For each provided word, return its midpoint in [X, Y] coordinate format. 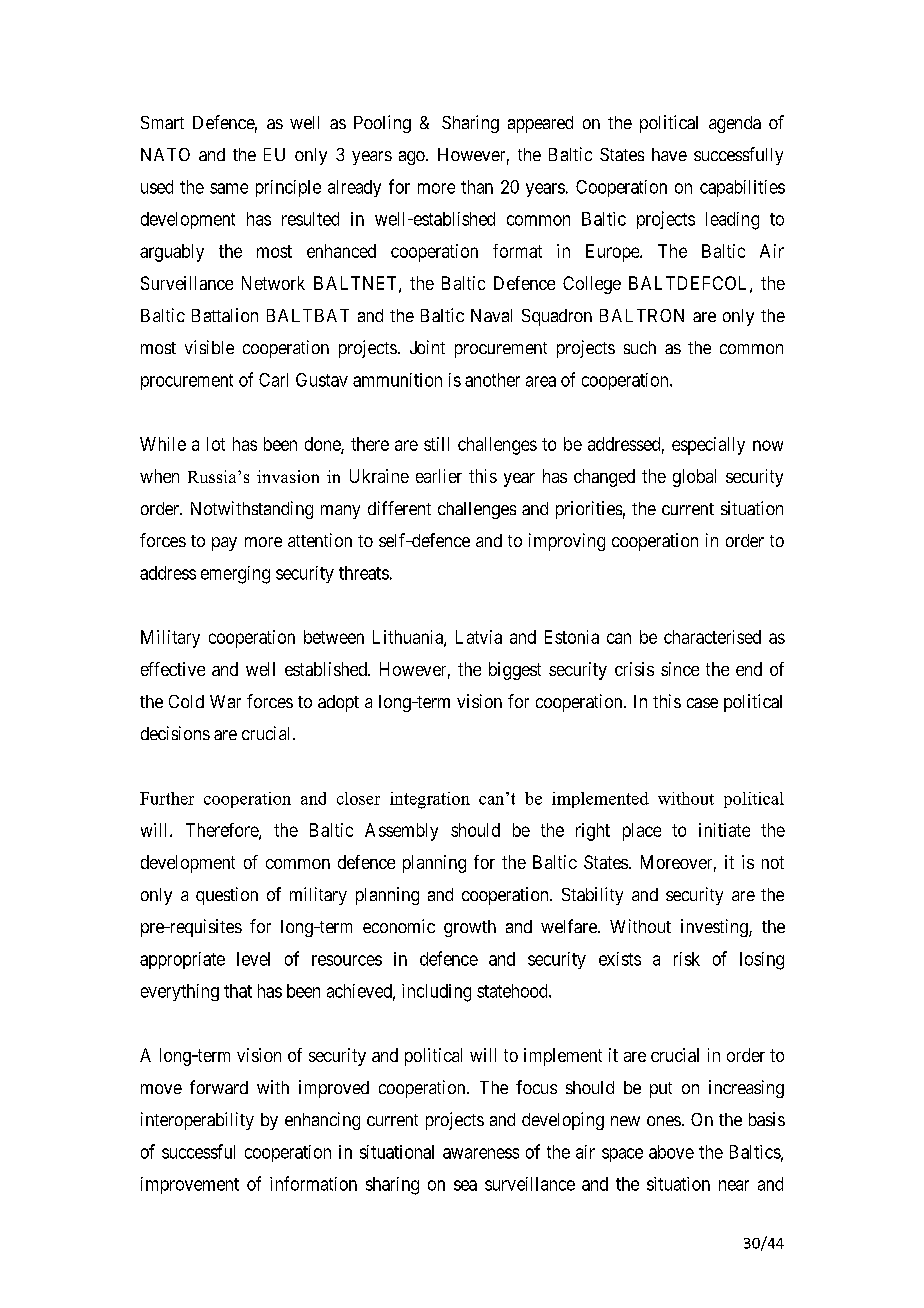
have [669, 154]
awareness [481, 1153]
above [671, 1152]
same [229, 188]
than [477, 187]
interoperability [197, 1121]
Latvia [479, 637]
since [680, 669]
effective [173, 669]
